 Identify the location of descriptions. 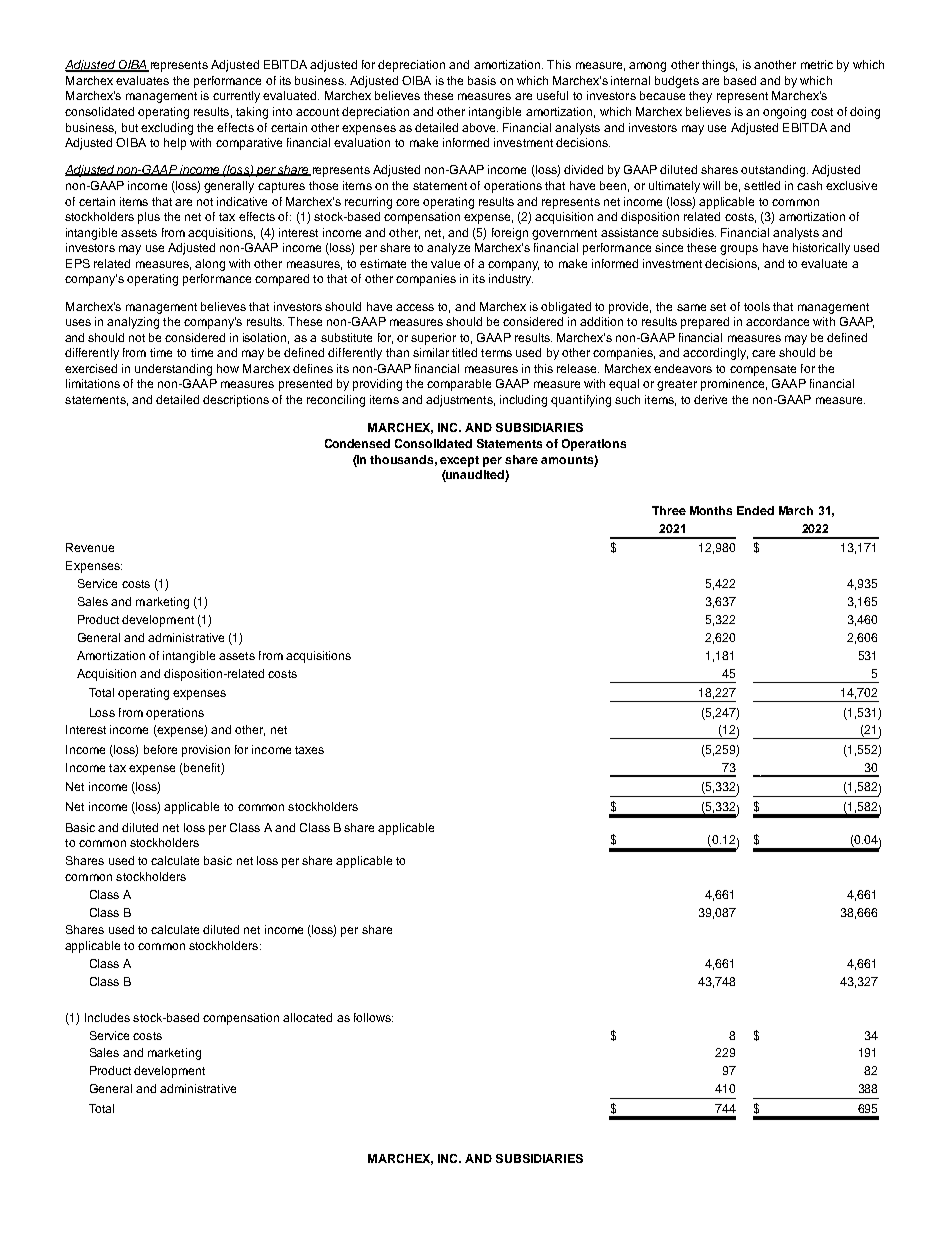
(236, 401).
